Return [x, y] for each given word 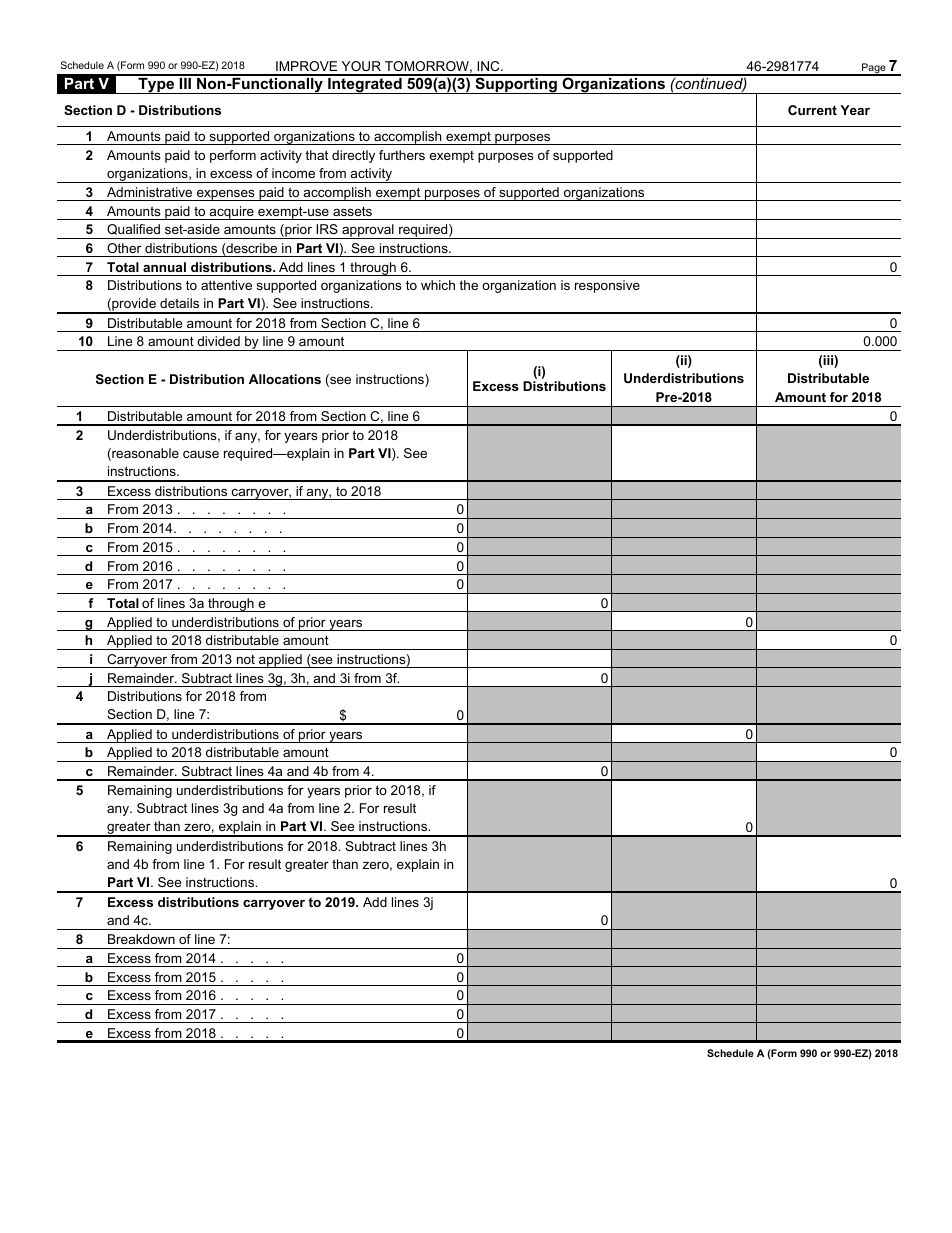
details [179, 303]
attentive [226, 285]
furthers [402, 155]
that [316, 155]
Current [812, 110]
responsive [607, 286]
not [246, 659]
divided [218, 341]
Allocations [285, 379]
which [438, 285]
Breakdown [141, 939]
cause [201, 454]
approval [368, 231]
